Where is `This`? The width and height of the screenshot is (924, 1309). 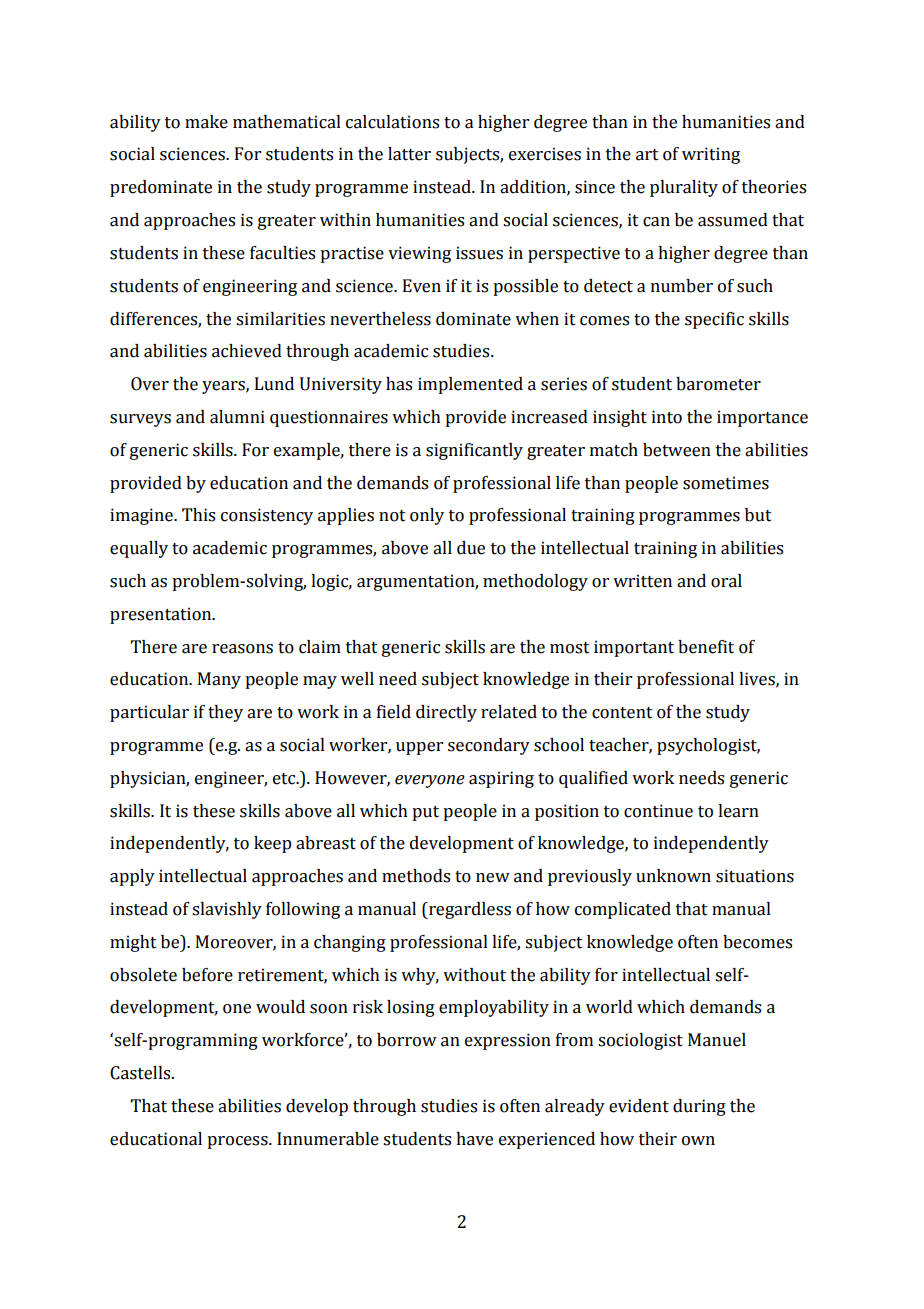
This is located at coordinates (198, 515).
